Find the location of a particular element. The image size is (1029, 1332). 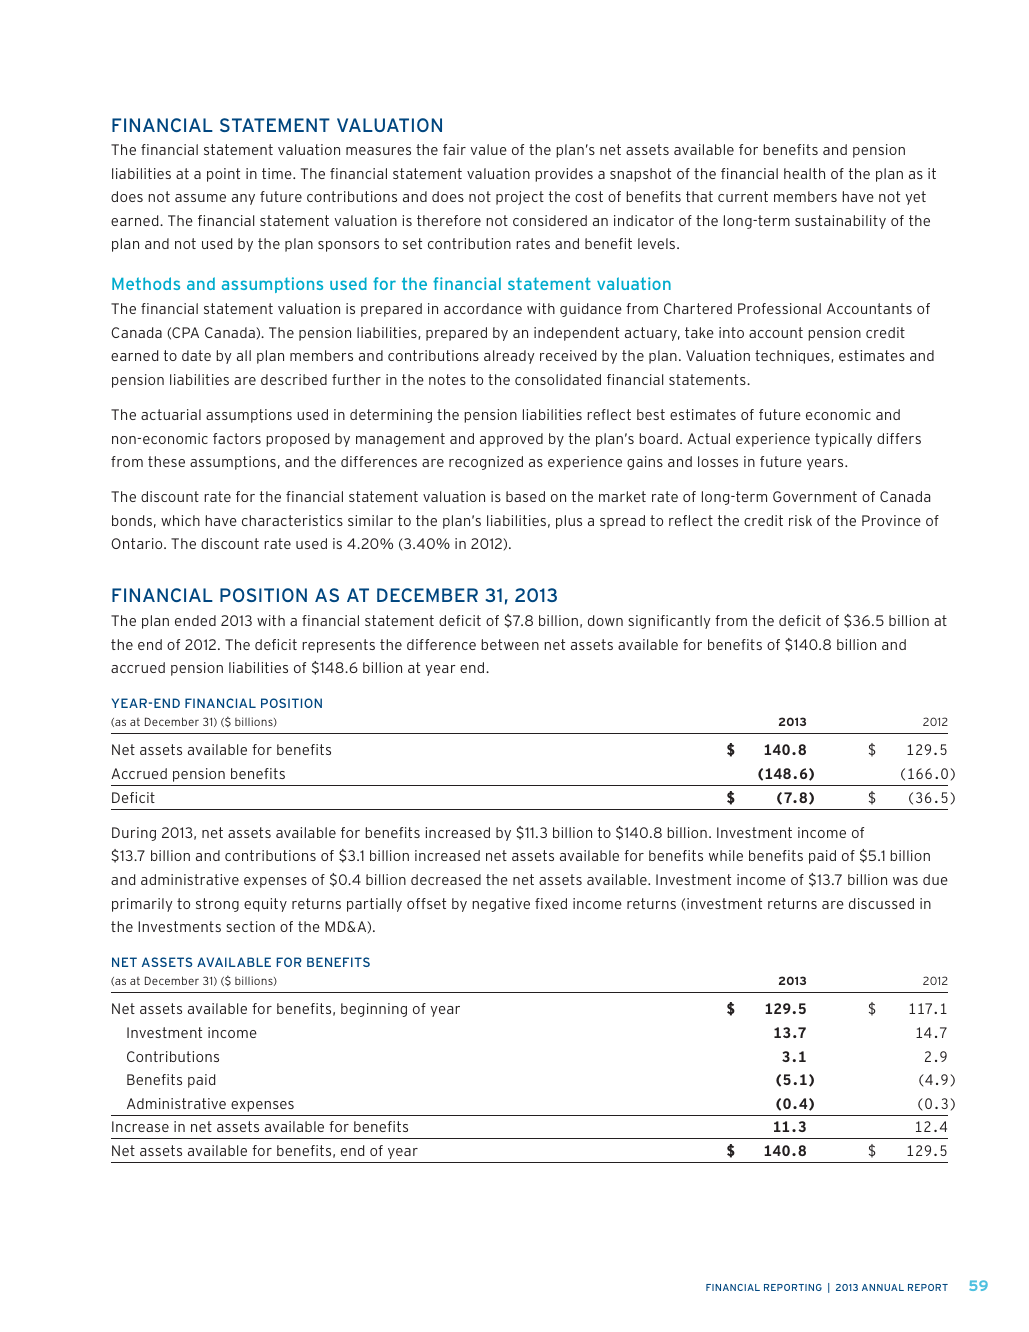

beginning is located at coordinates (374, 1010).
